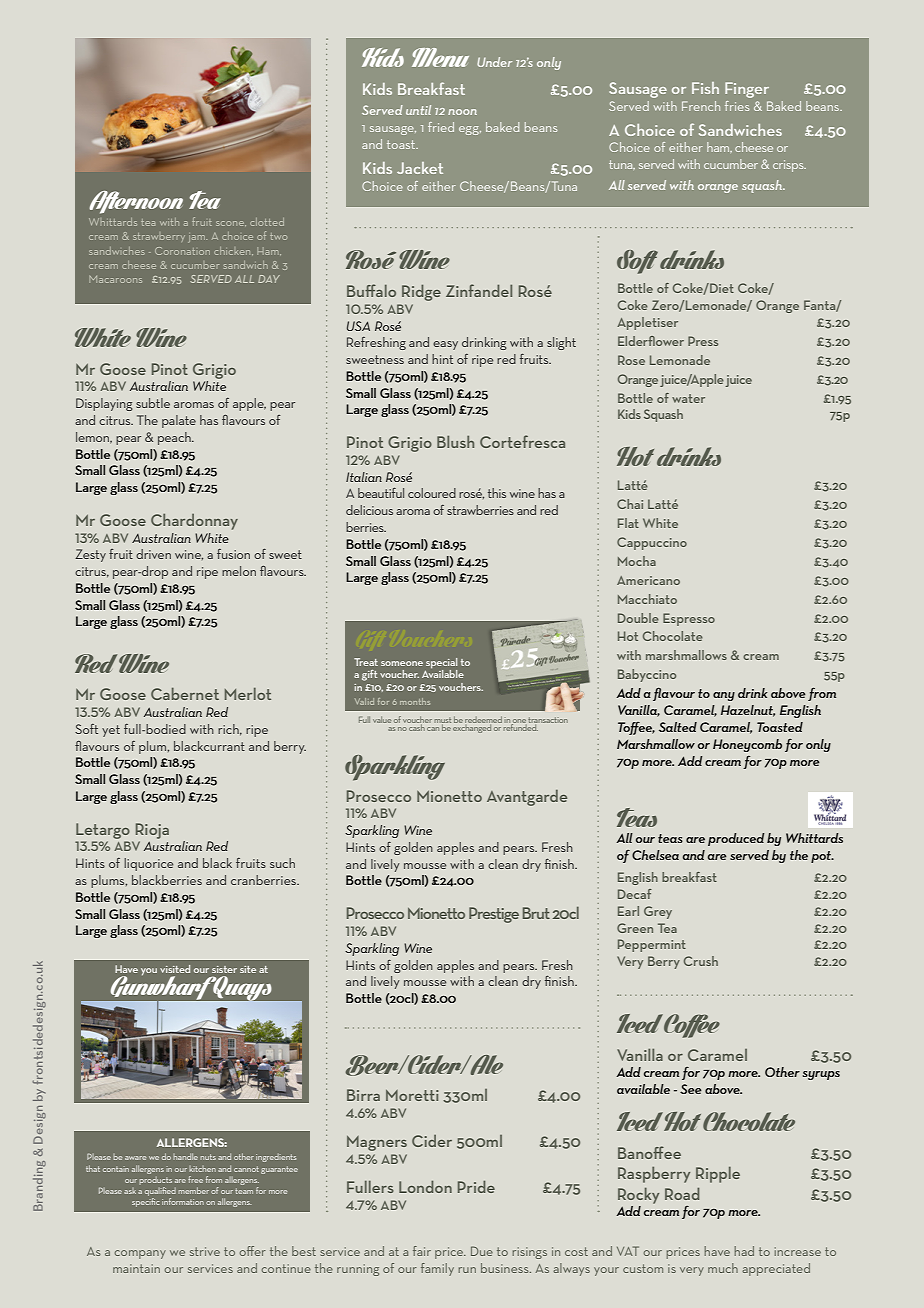  Describe the element at coordinates (482, 1251) in the page. I see `Due` at that location.
